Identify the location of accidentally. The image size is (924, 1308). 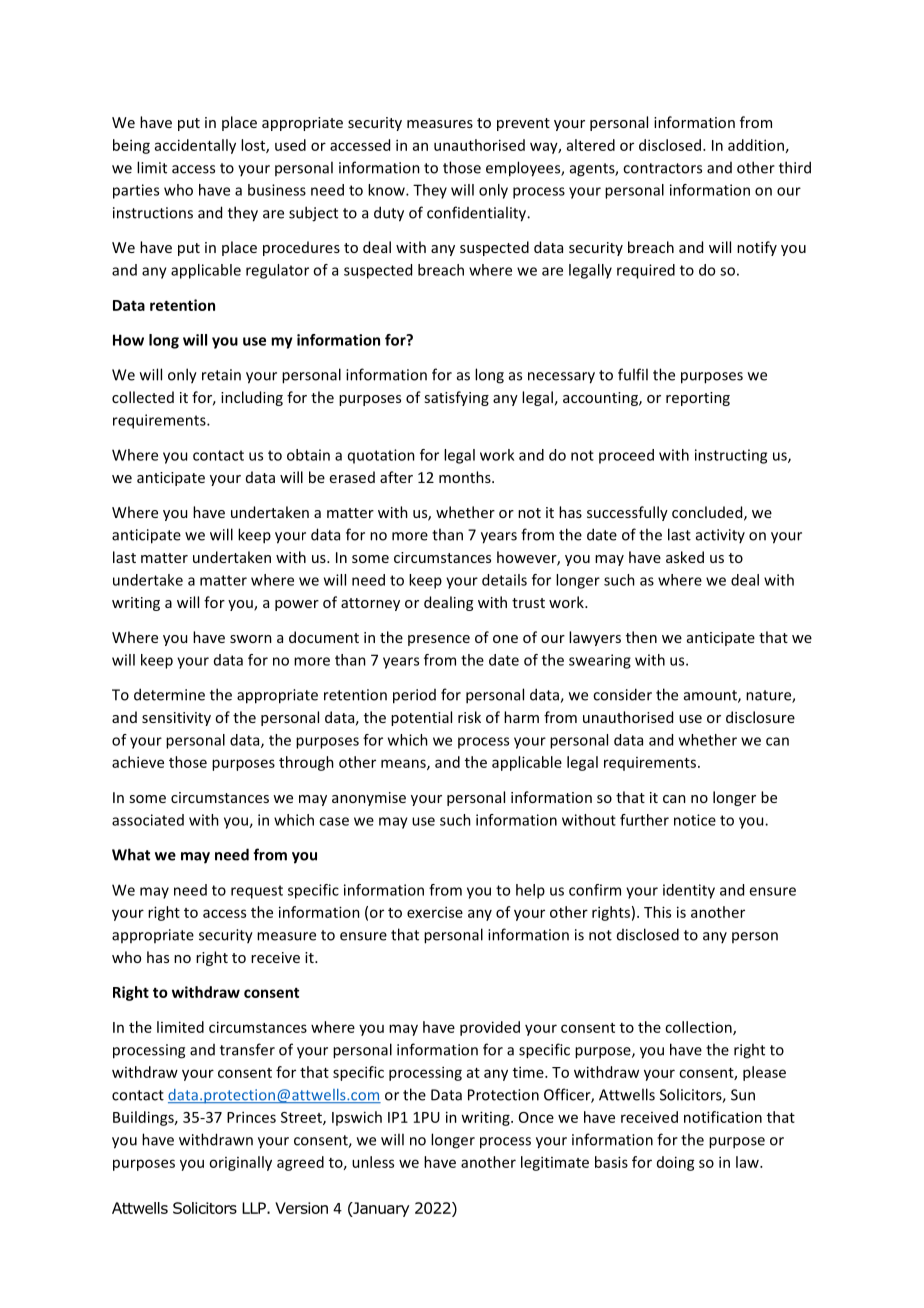
(195, 146).
